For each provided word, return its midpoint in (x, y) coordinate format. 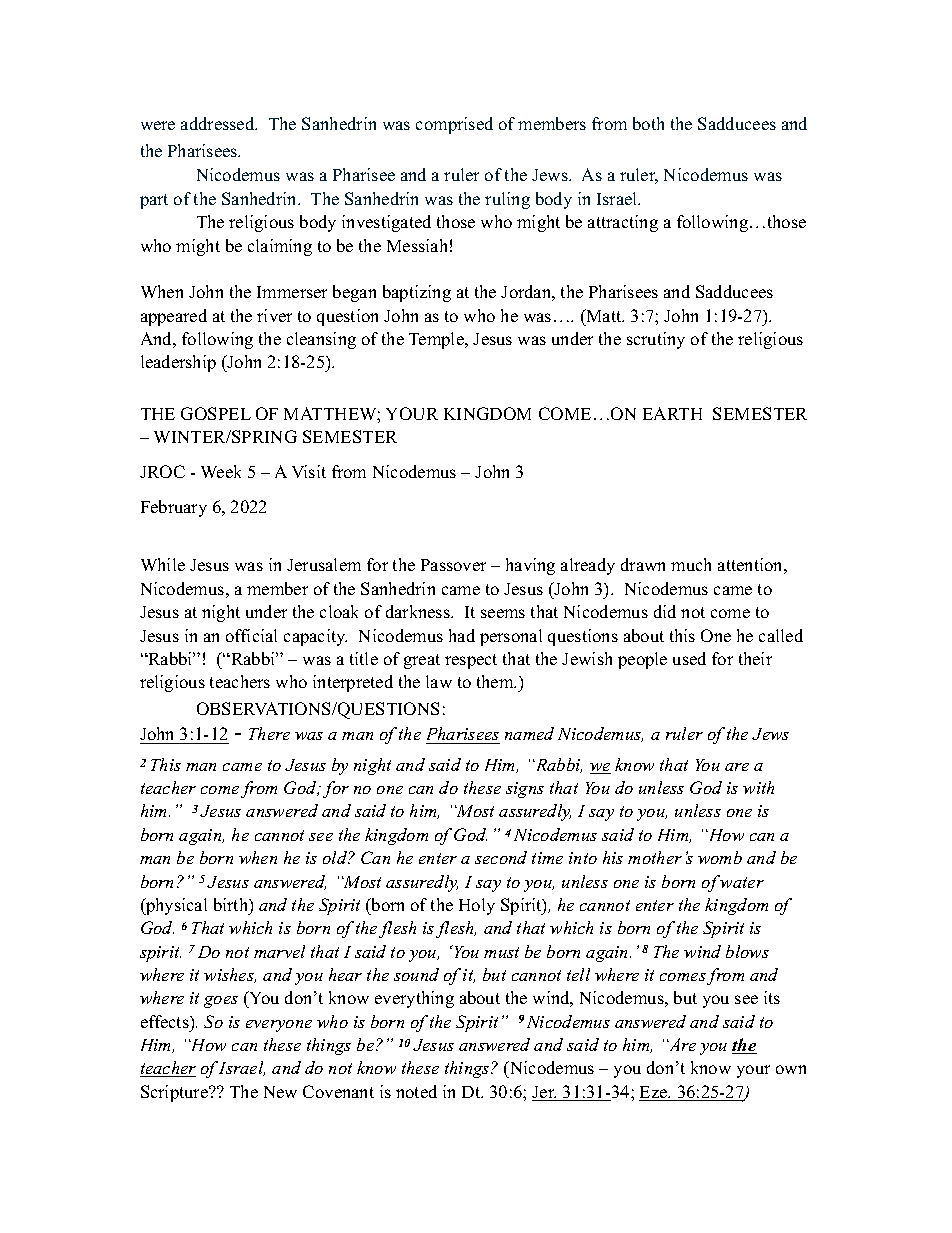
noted (416, 1091)
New (280, 1092)
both (648, 123)
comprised (454, 125)
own (791, 1069)
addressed (219, 123)
